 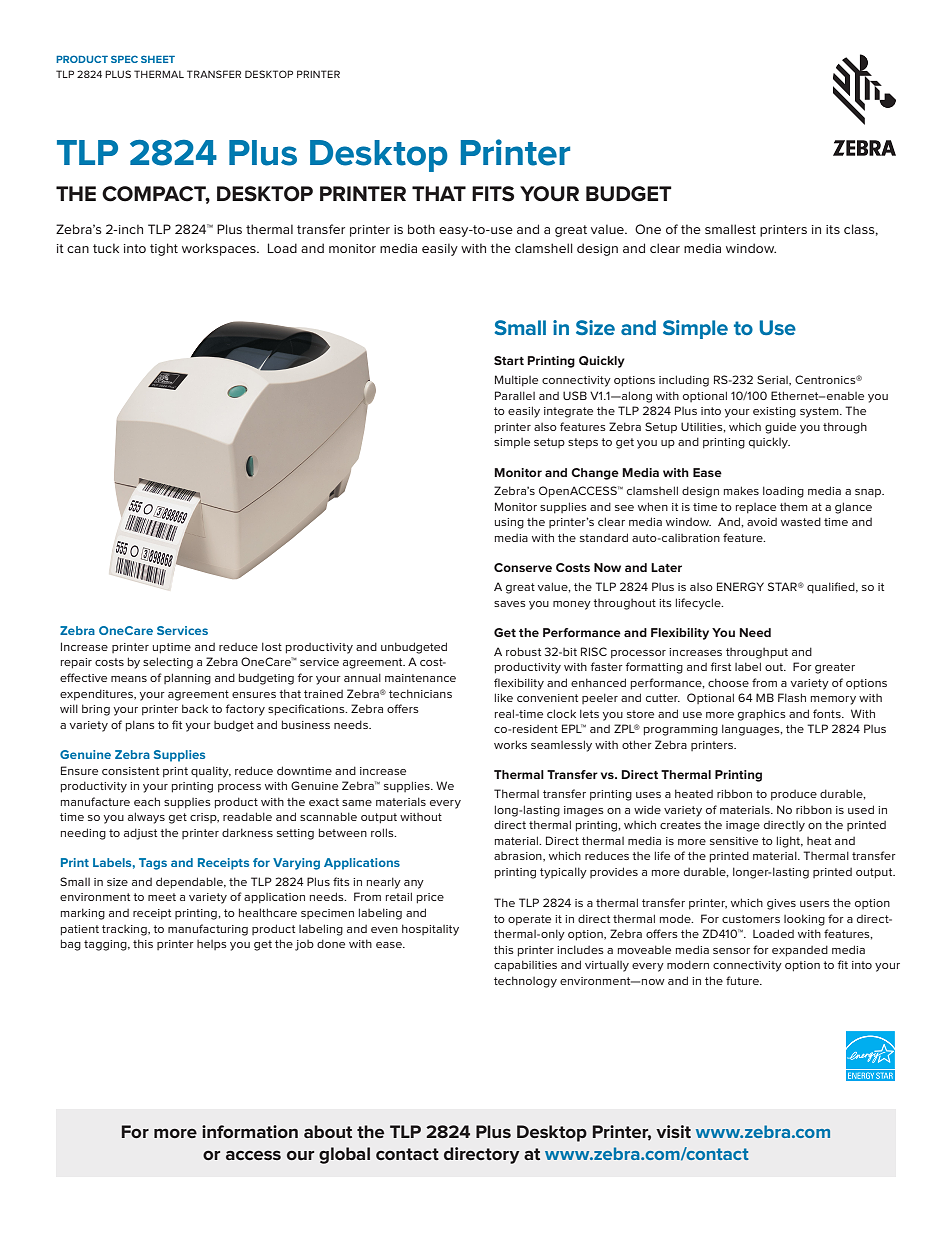 I want to click on information, so click(x=250, y=1131).
